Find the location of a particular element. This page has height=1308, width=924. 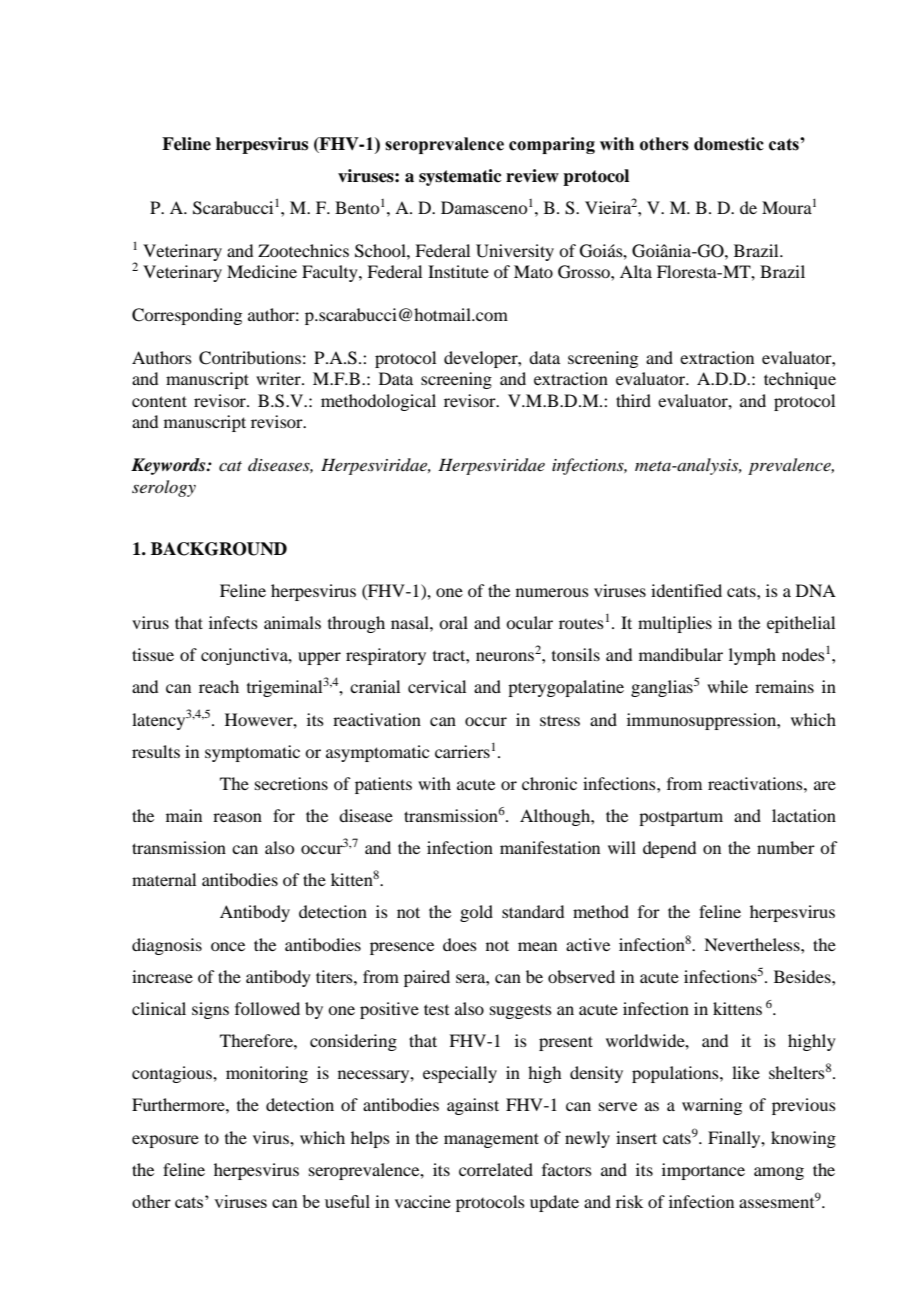

Medicine is located at coordinates (262, 271).
